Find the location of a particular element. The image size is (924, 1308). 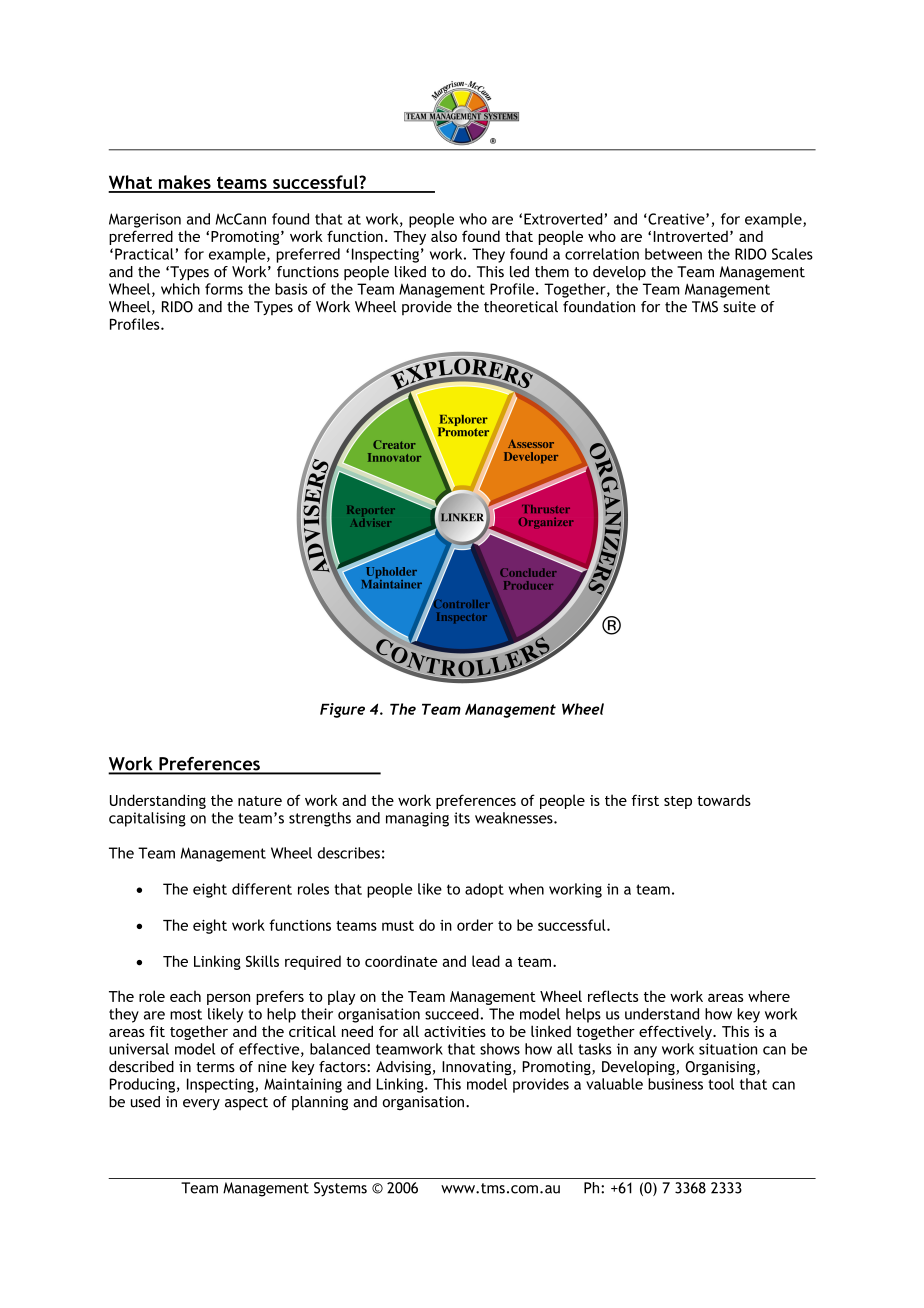

which is located at coordinates (180, 289).
